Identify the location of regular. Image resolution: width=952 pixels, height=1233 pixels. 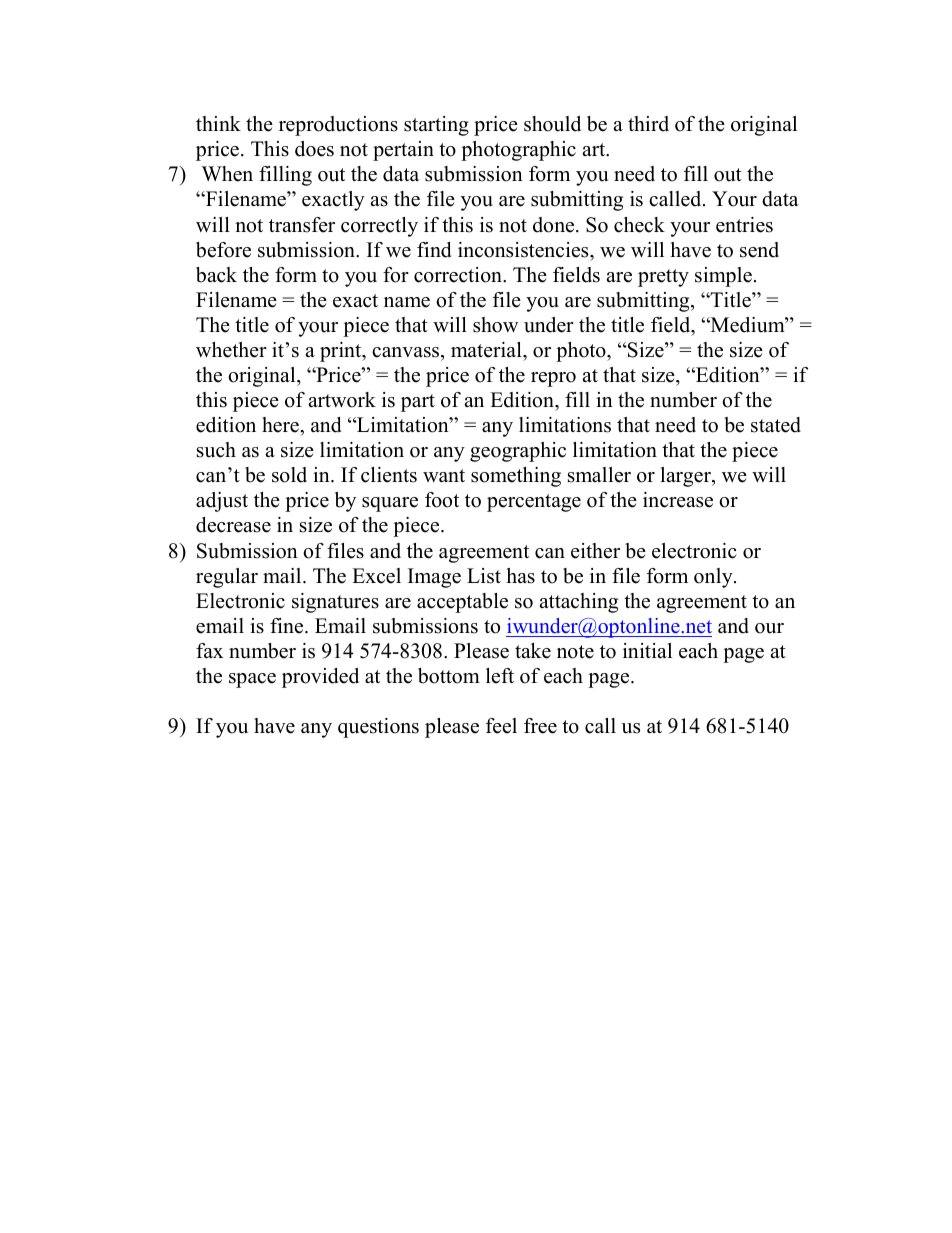
(227, 578).
